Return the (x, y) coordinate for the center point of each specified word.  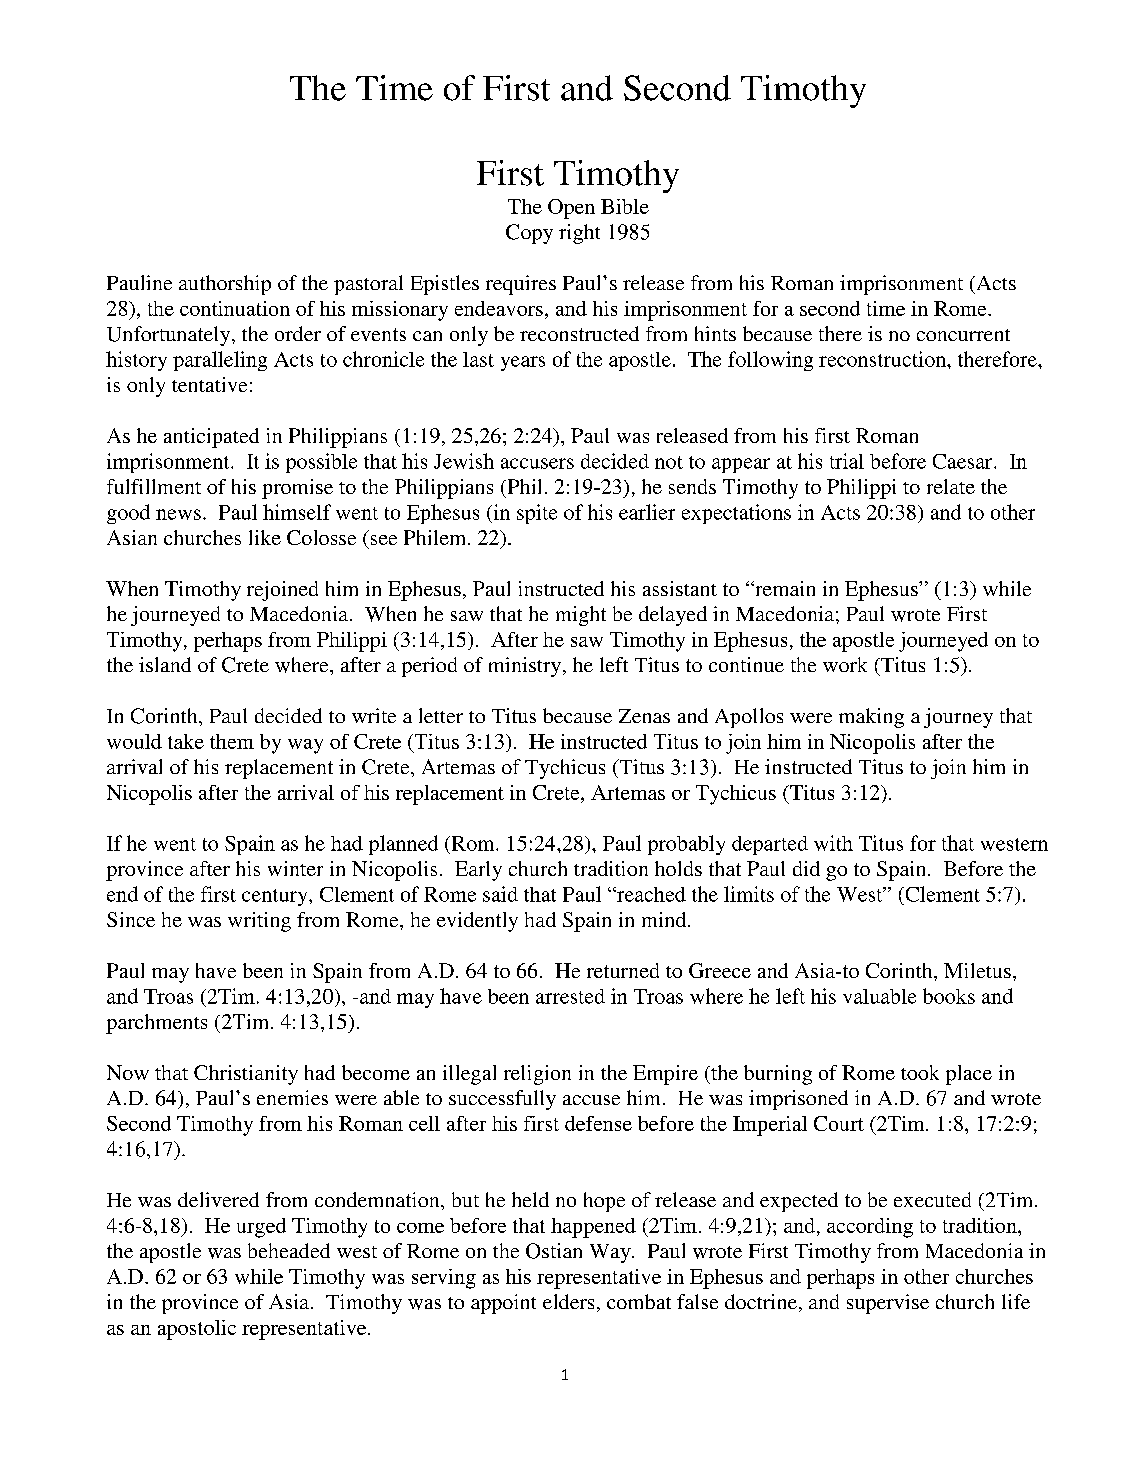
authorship (225, 285)
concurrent (963, 335)
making (871, 718)
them (232, 741)
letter (441, 715)
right (579, 234)
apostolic (197, 1330)
